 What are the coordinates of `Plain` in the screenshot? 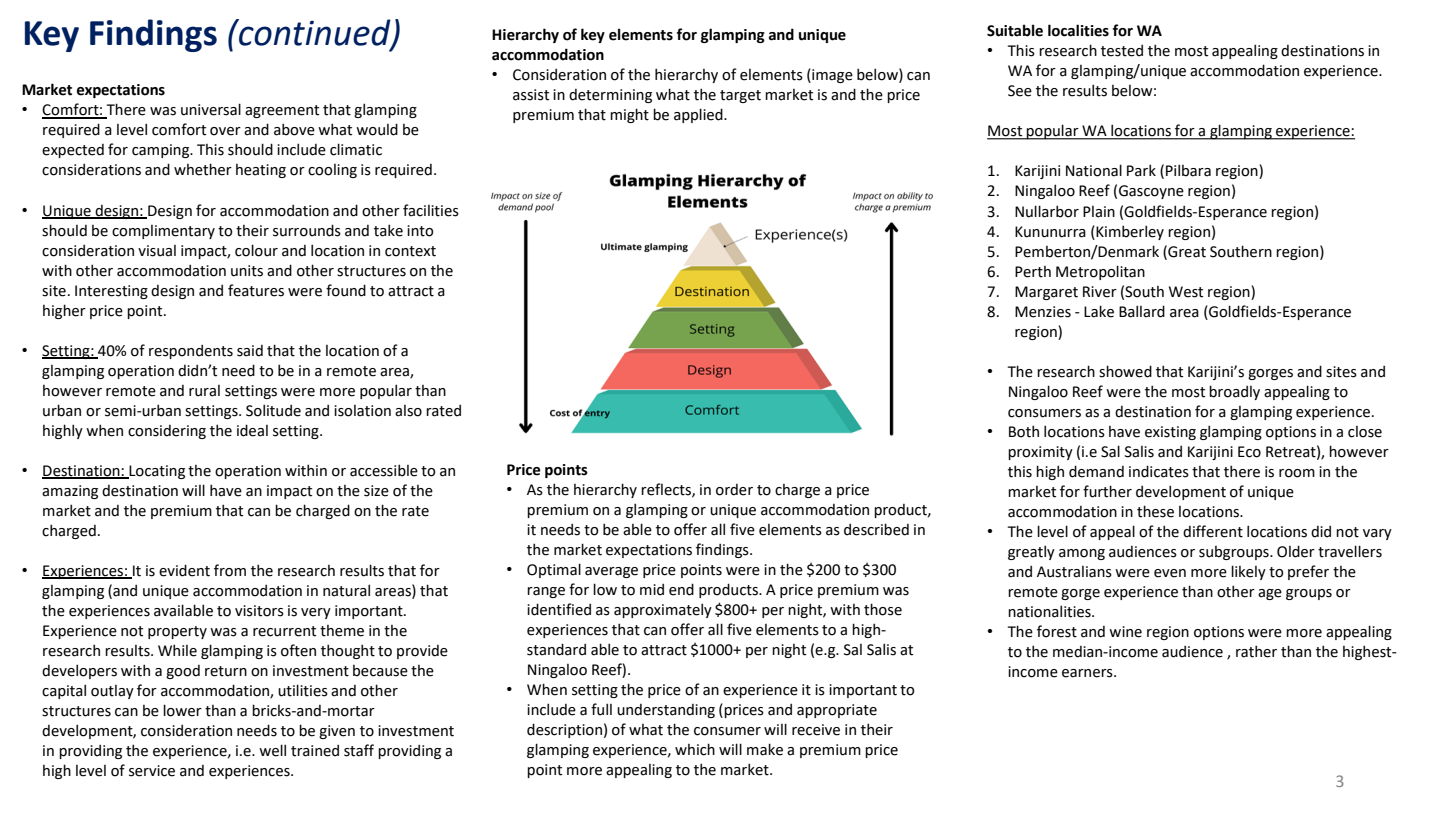 It's located at (1099, 212).
